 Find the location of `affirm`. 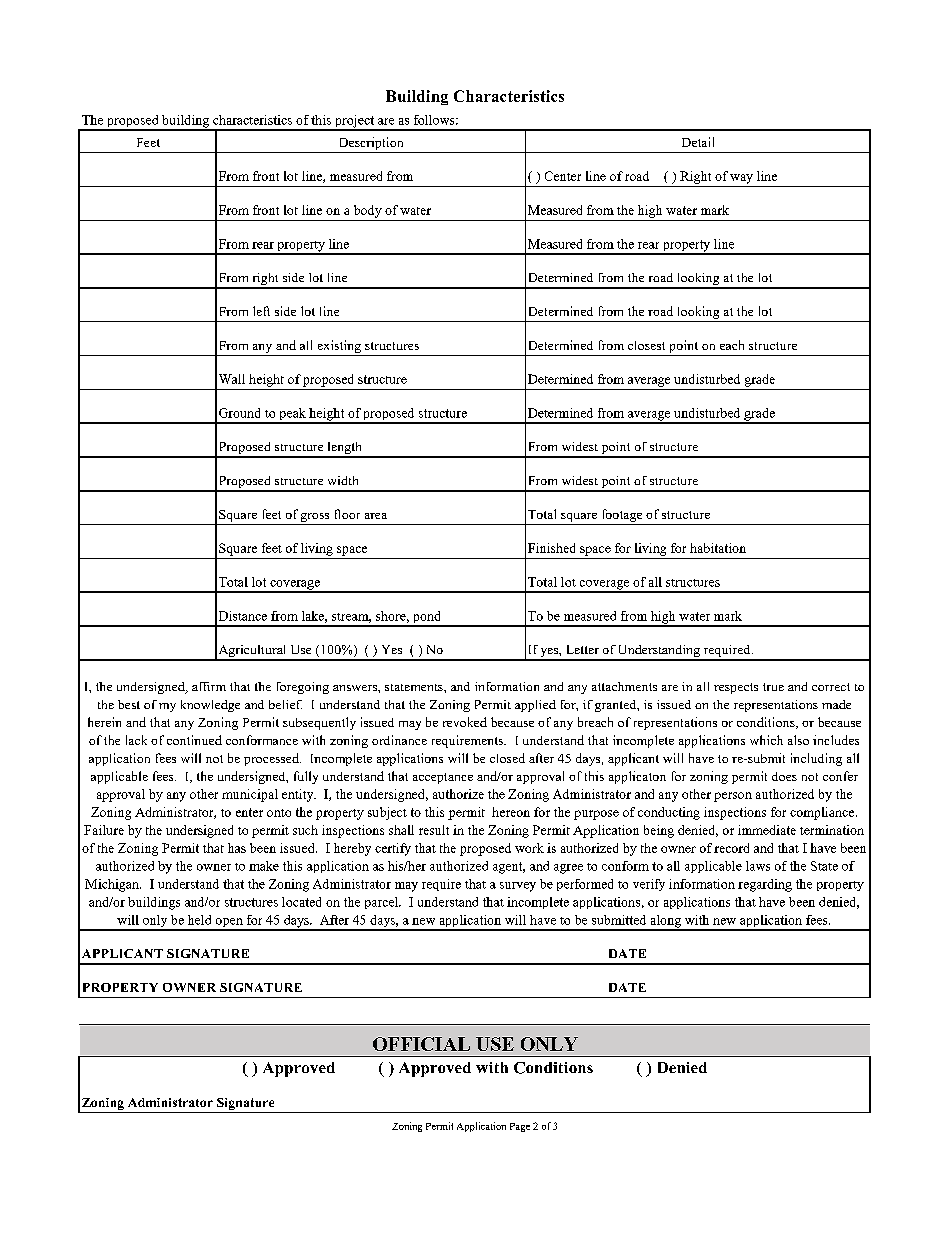

affirm is located at coordinates (209, 686).
